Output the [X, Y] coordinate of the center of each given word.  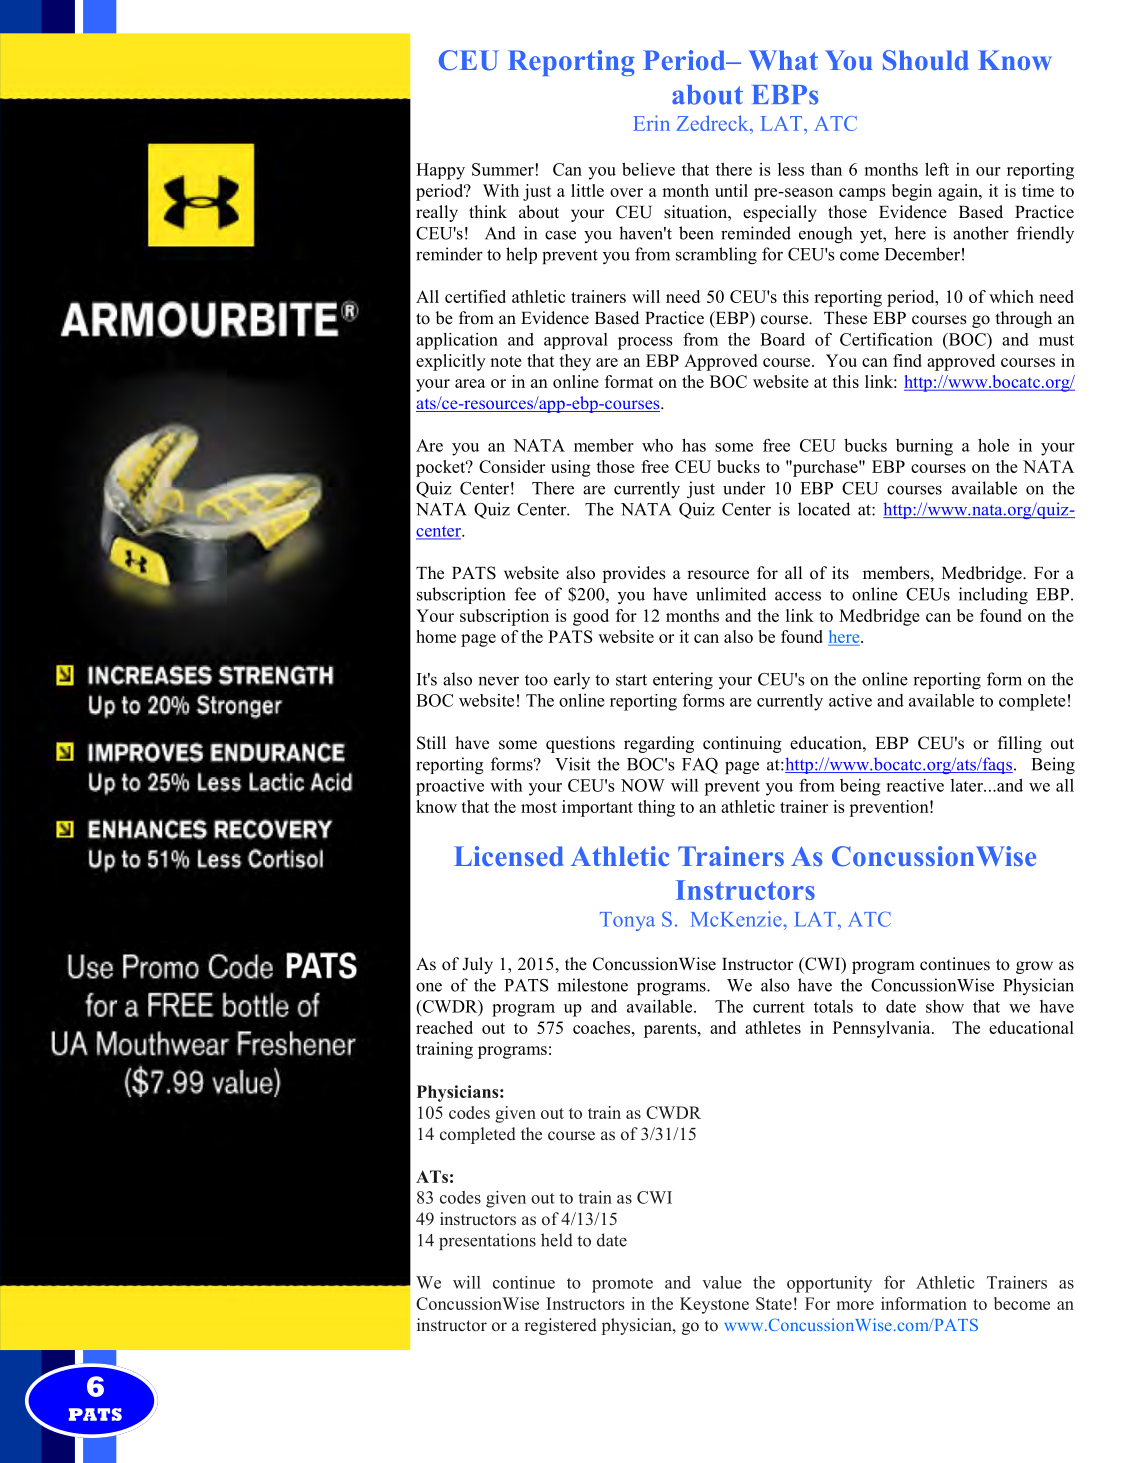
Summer [503, 169]
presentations [487, 1241]
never [498, 681]
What [783, 60]
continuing [742, 744]
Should [926, 60]
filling [1020, 744]
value [722, 1282]
